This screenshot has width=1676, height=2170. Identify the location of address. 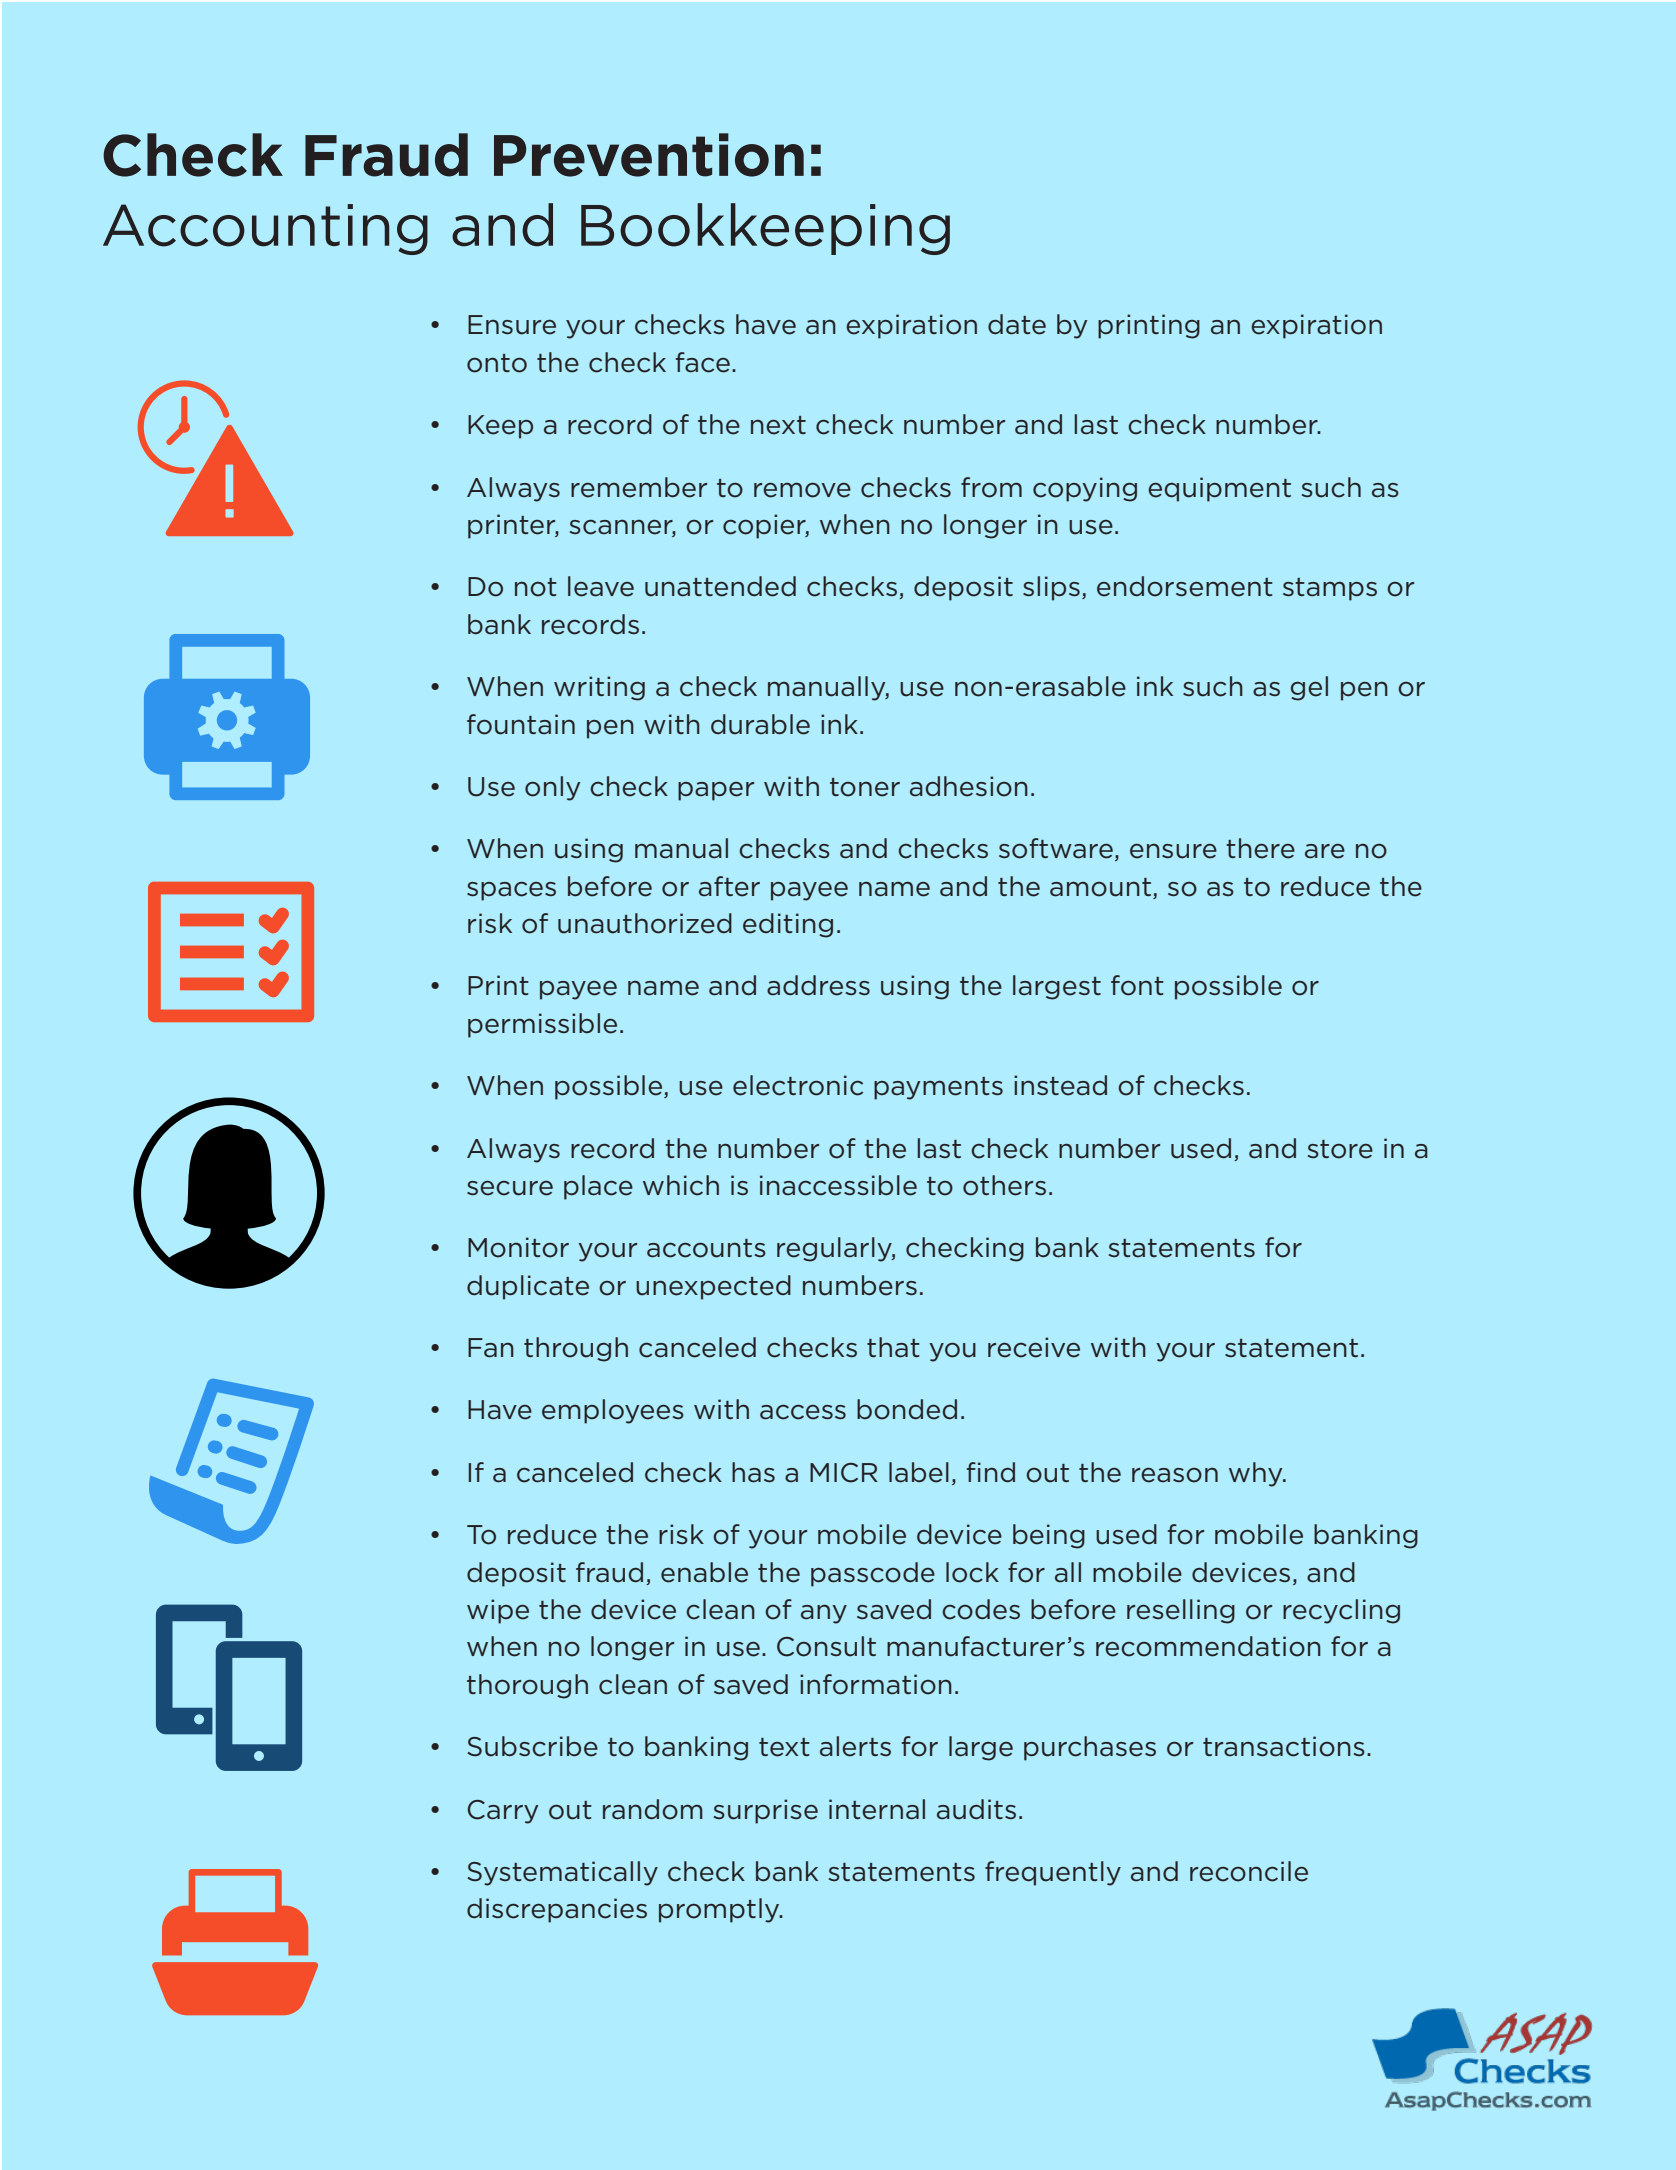
(818, 985).
